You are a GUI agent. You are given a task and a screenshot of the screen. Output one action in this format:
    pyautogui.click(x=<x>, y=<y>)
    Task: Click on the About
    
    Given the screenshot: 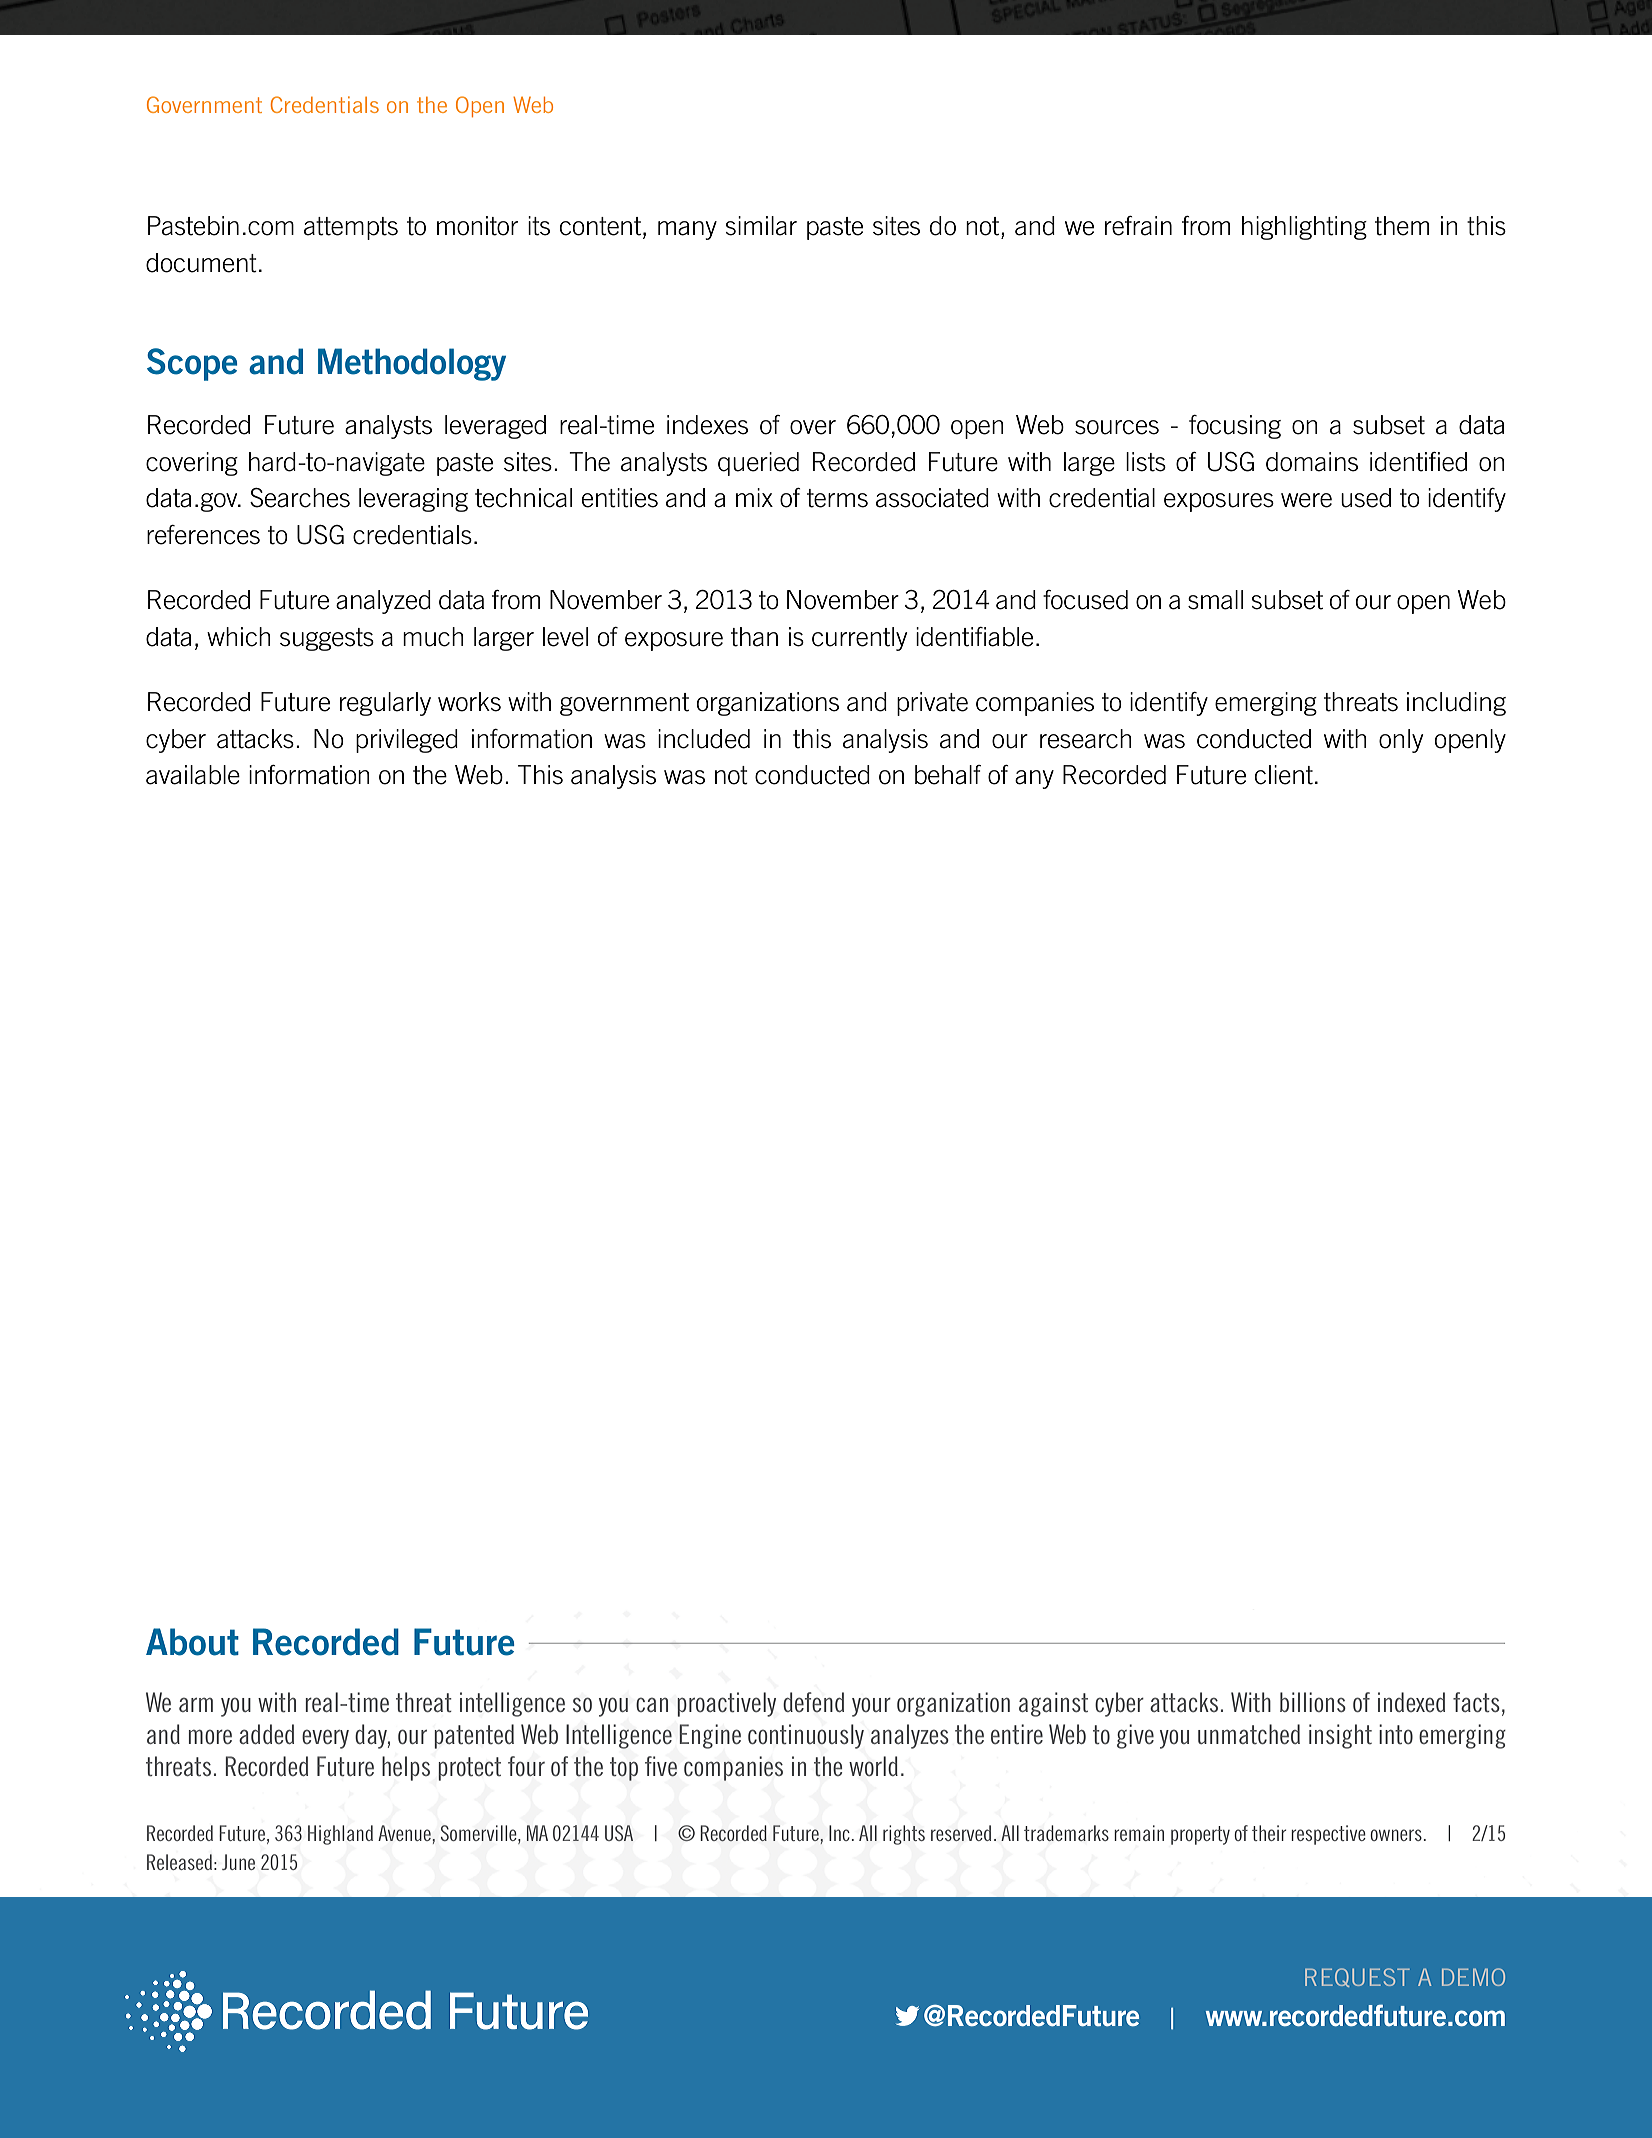 What is the action you would take?
    pyautogui.click(x=192, y=1642)
